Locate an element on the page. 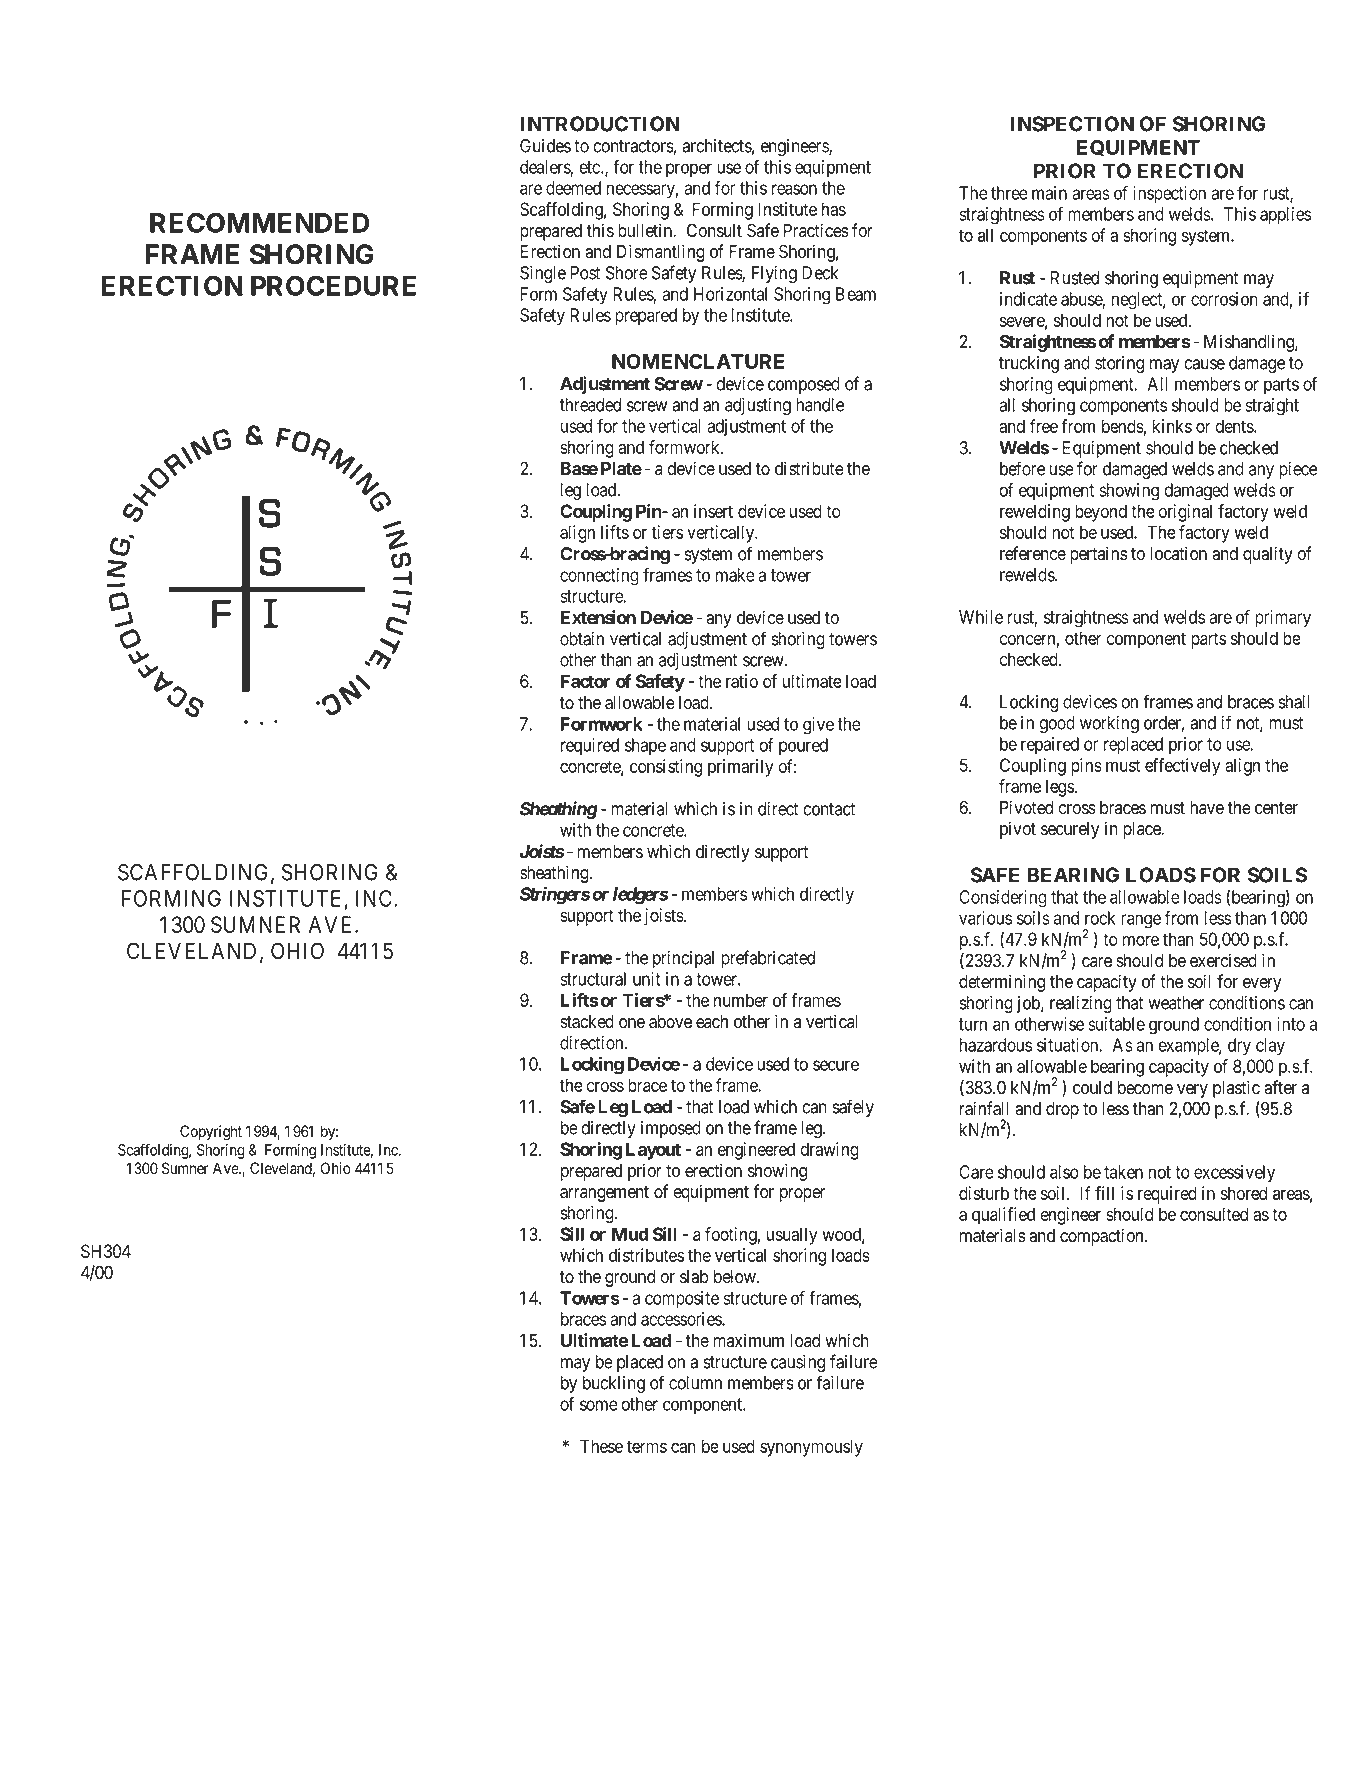  insert is located at coordinates (713, 511).
